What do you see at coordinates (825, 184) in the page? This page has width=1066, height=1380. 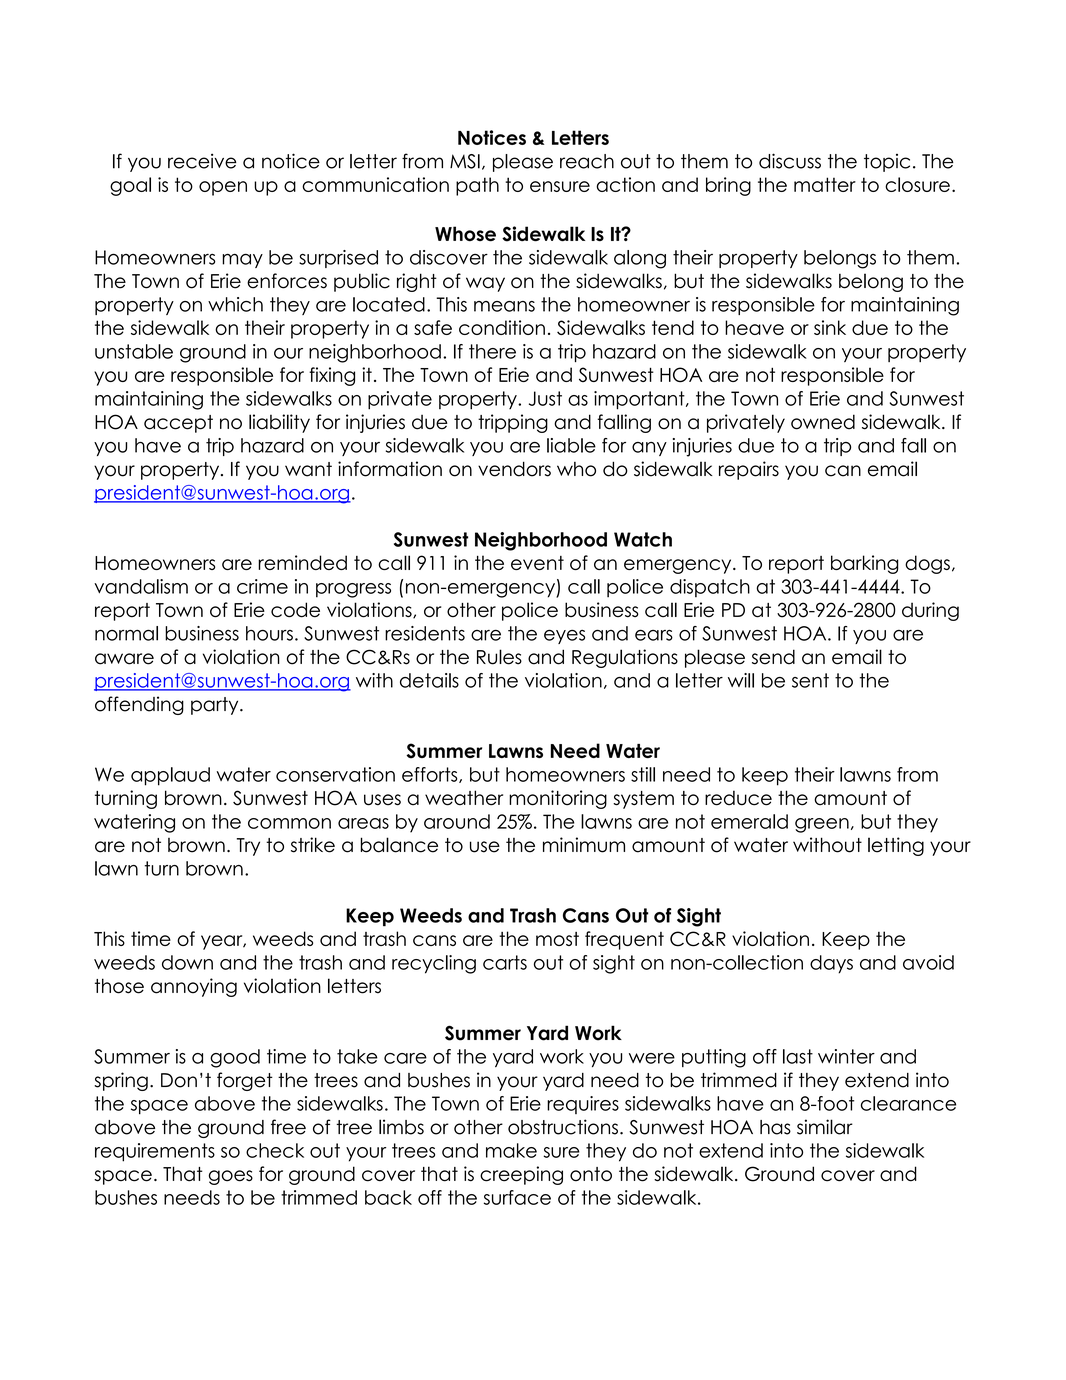 I see `matter` at bounding box center [825, 184].
